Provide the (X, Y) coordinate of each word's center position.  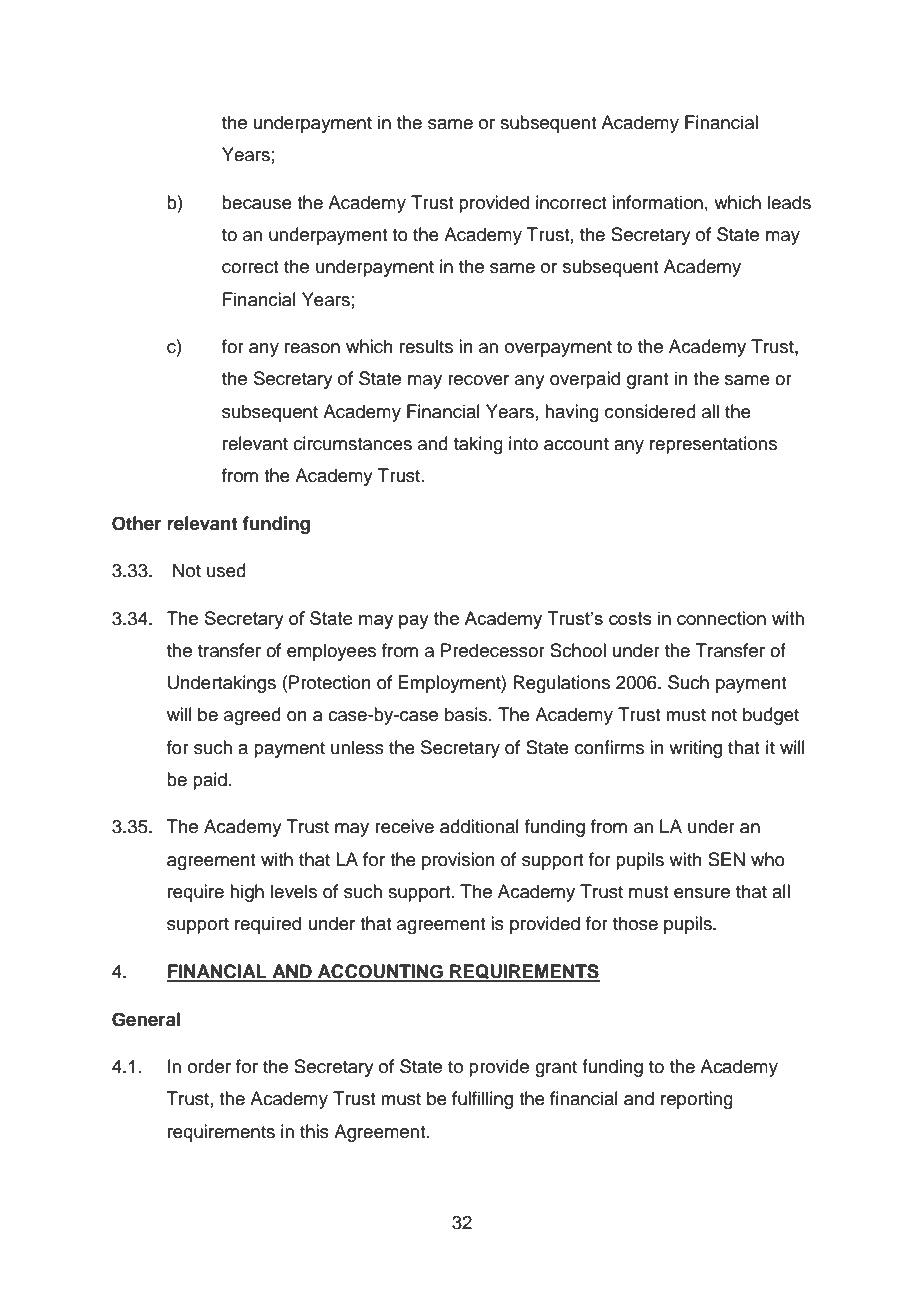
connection (721, 618)
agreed (252, 716)
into (523, 443)
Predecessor (493, 650)
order (209, 1066)
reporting (697, 1100)
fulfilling (482, 1100)
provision (458, 861)
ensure (702, 893)
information (657, 202)
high (247, 893)
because (257, 202)
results (426, 346)
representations (713, 445)
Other (136, 523)
